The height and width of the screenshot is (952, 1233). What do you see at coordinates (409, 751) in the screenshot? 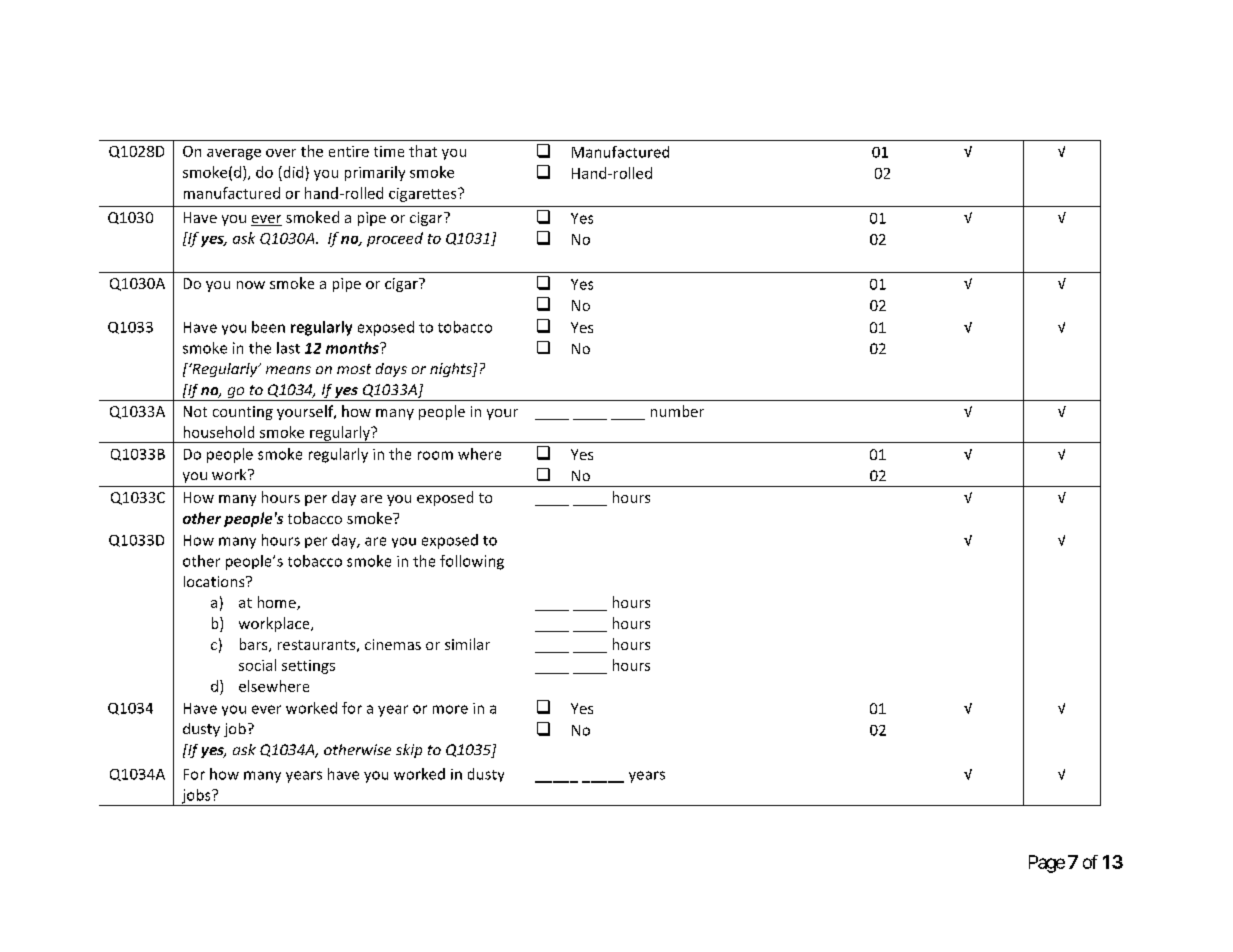
I see `skip` at bounding box center [409, 751].
